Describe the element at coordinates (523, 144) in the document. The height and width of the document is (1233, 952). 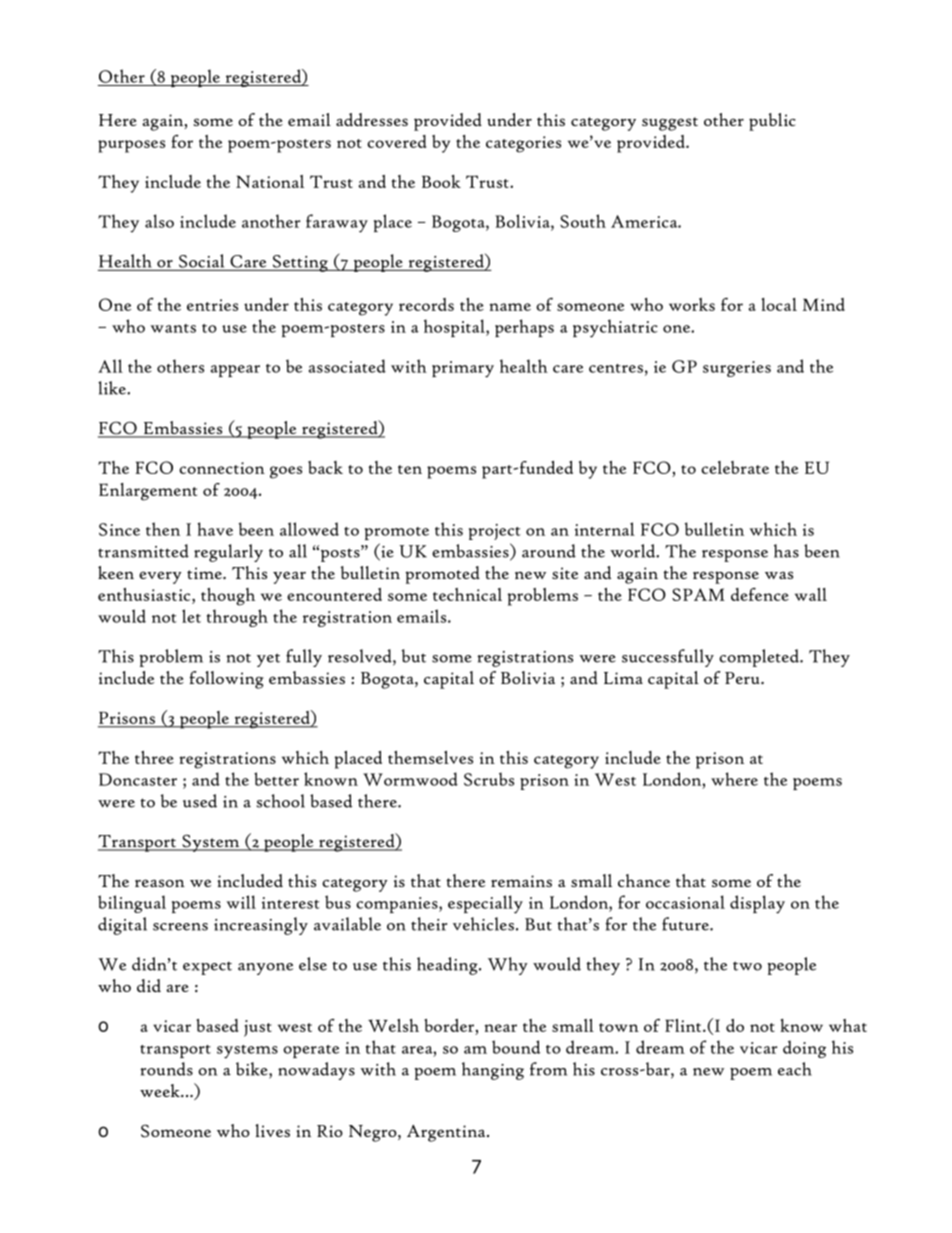
I see `categories` at that location.
